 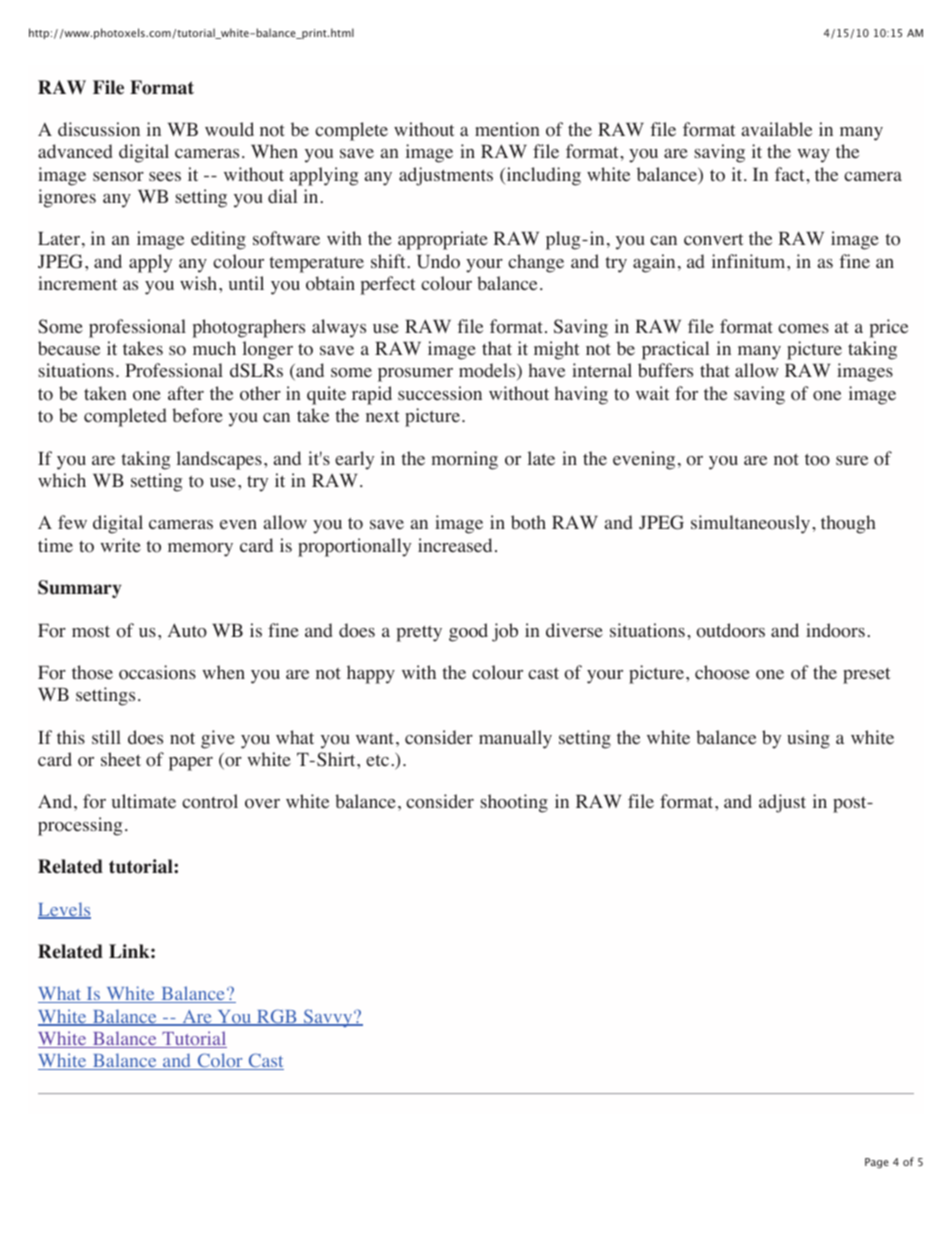 I want to click on too, so click(x=817, y=460).
